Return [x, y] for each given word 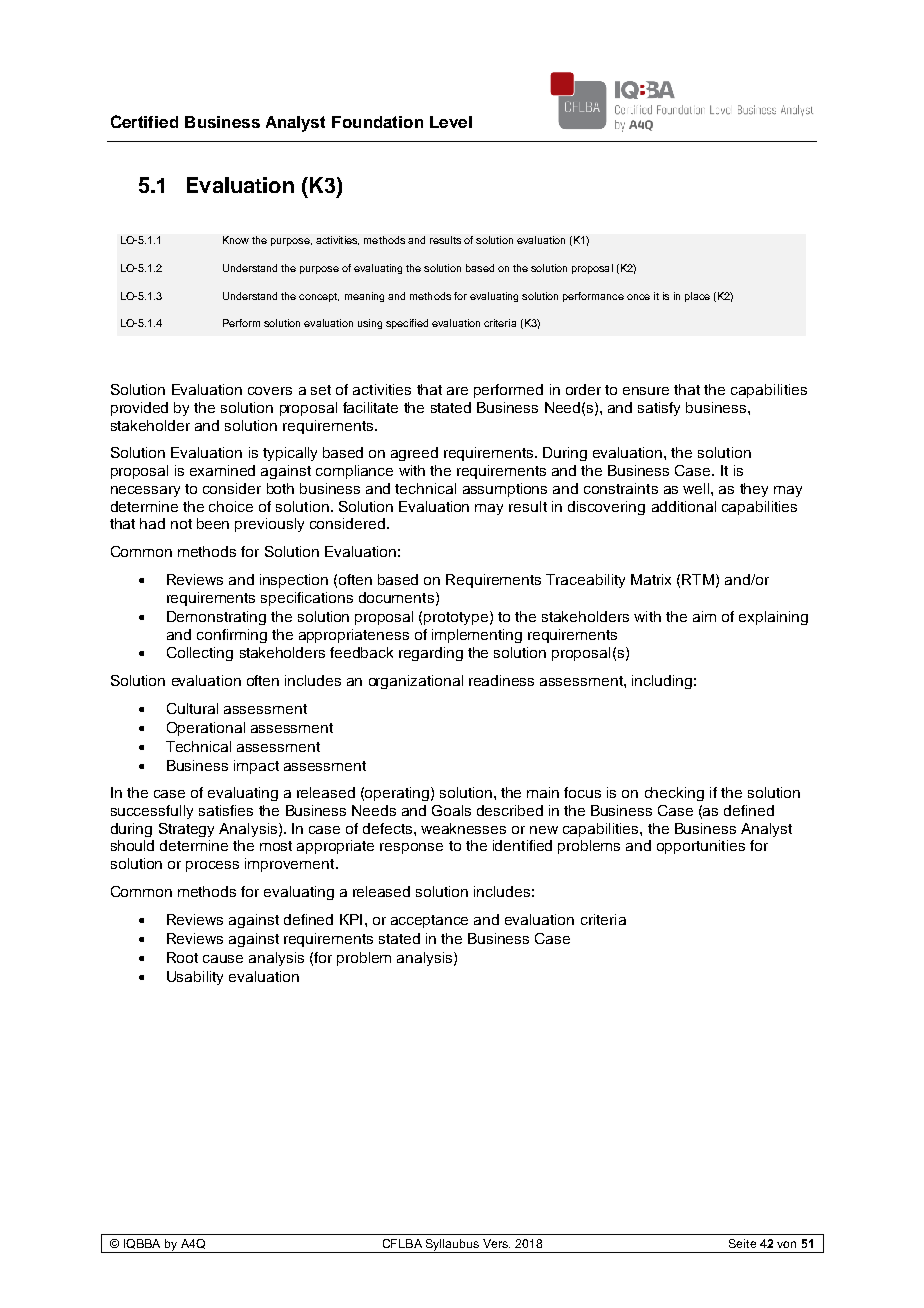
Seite [742, 1243]
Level [451, 122]
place [697, 297]
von [786, 1244]
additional [684, 506]
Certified [144, 121]
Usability [195, 978]
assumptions [505, 490]
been [213, 523]
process [212, 866]
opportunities [701, 847]
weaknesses [463, 828]
